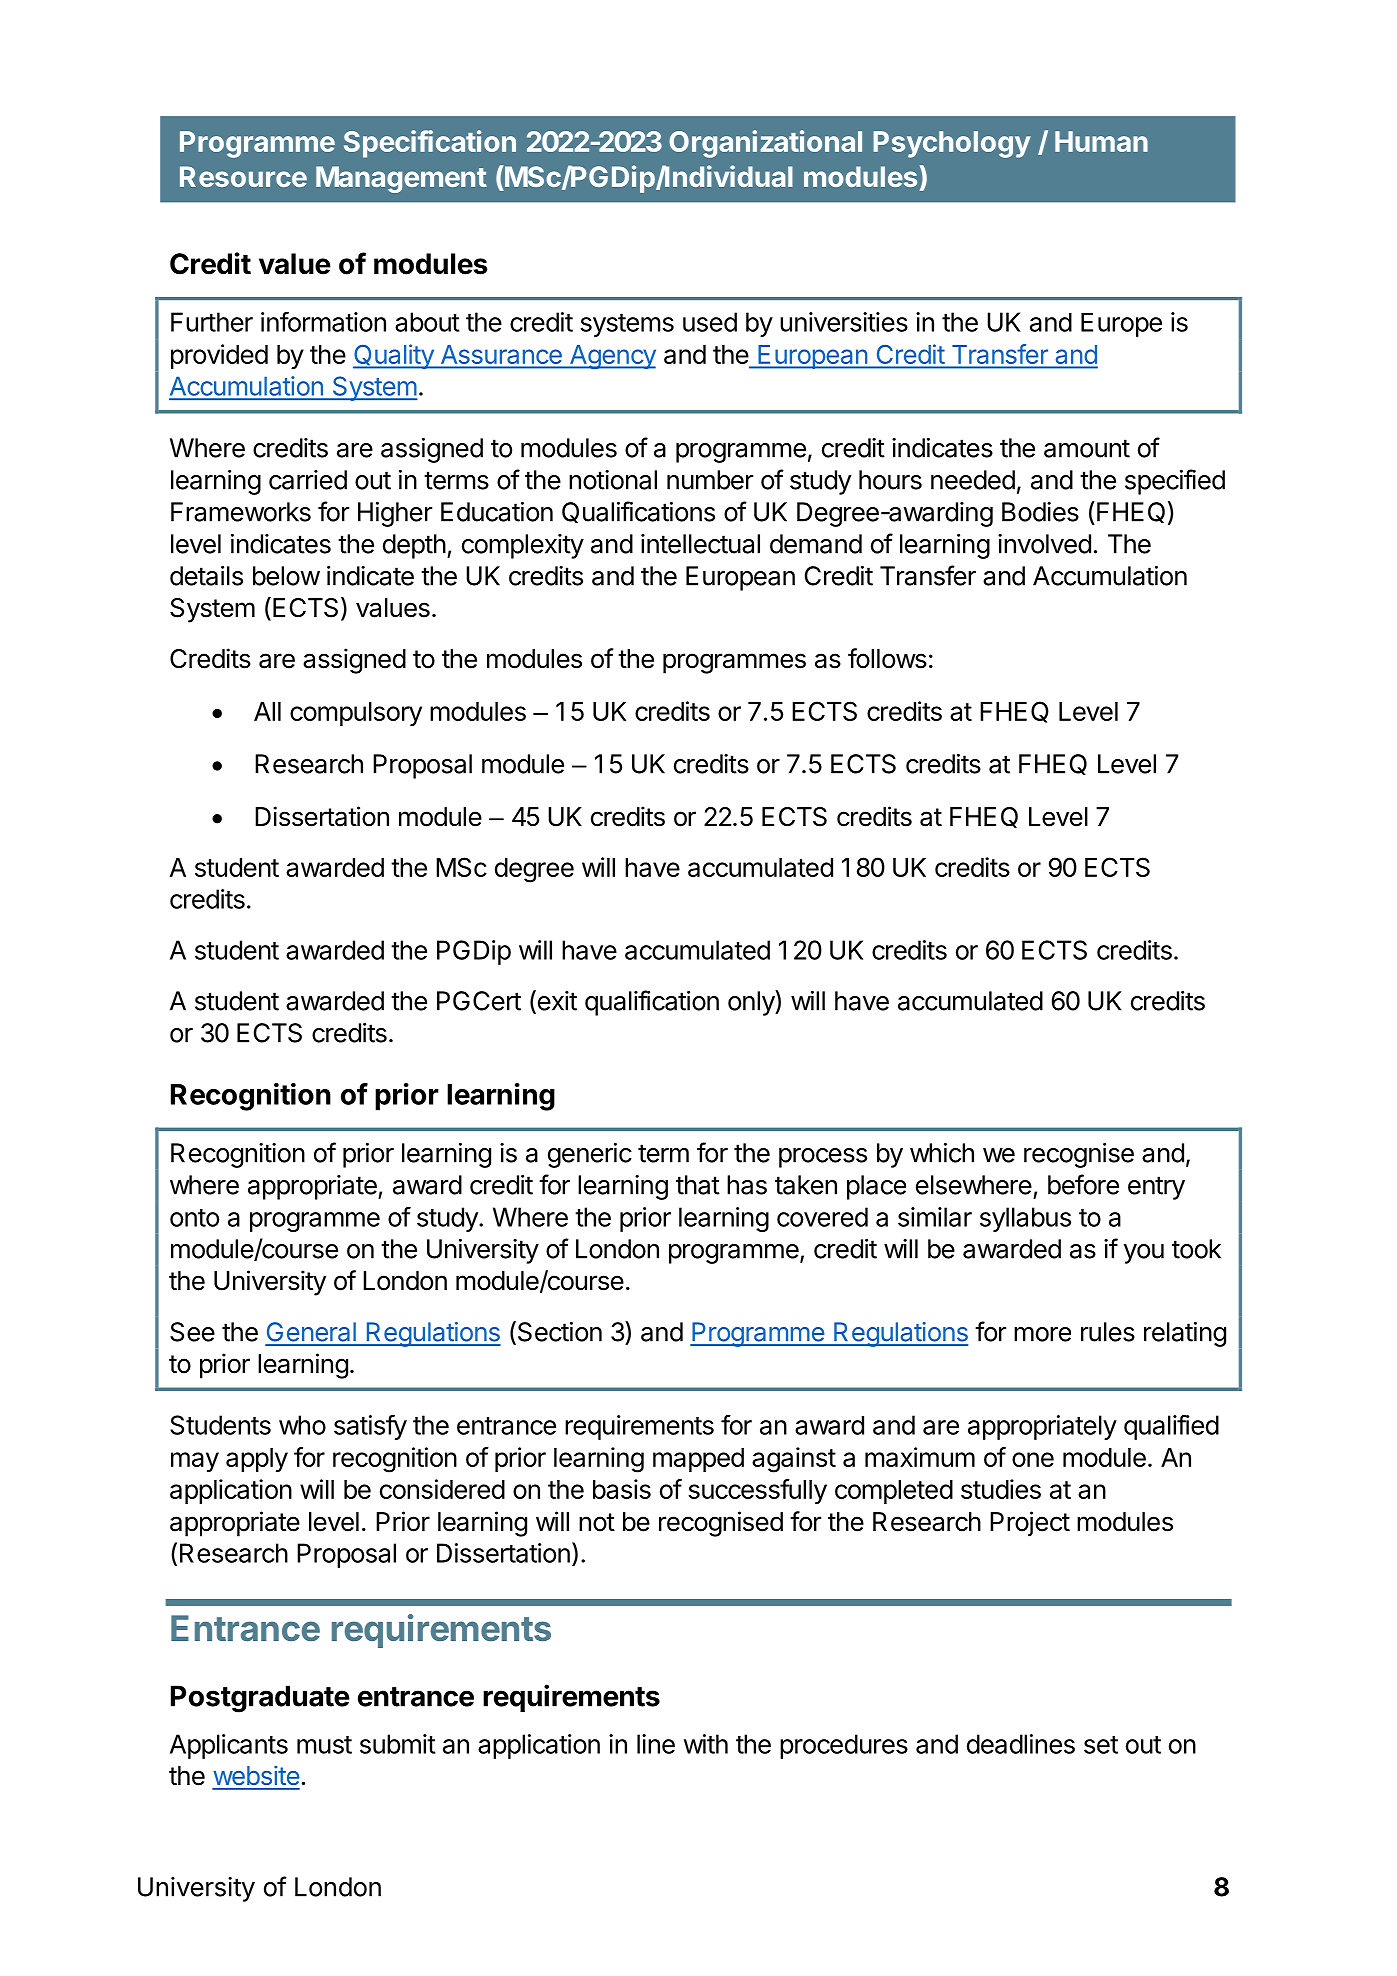 This screenshot has height=1976, width=1397. Describe the element at coordinates (243, 176) in the screenshot. I see `Resource` at that location.
